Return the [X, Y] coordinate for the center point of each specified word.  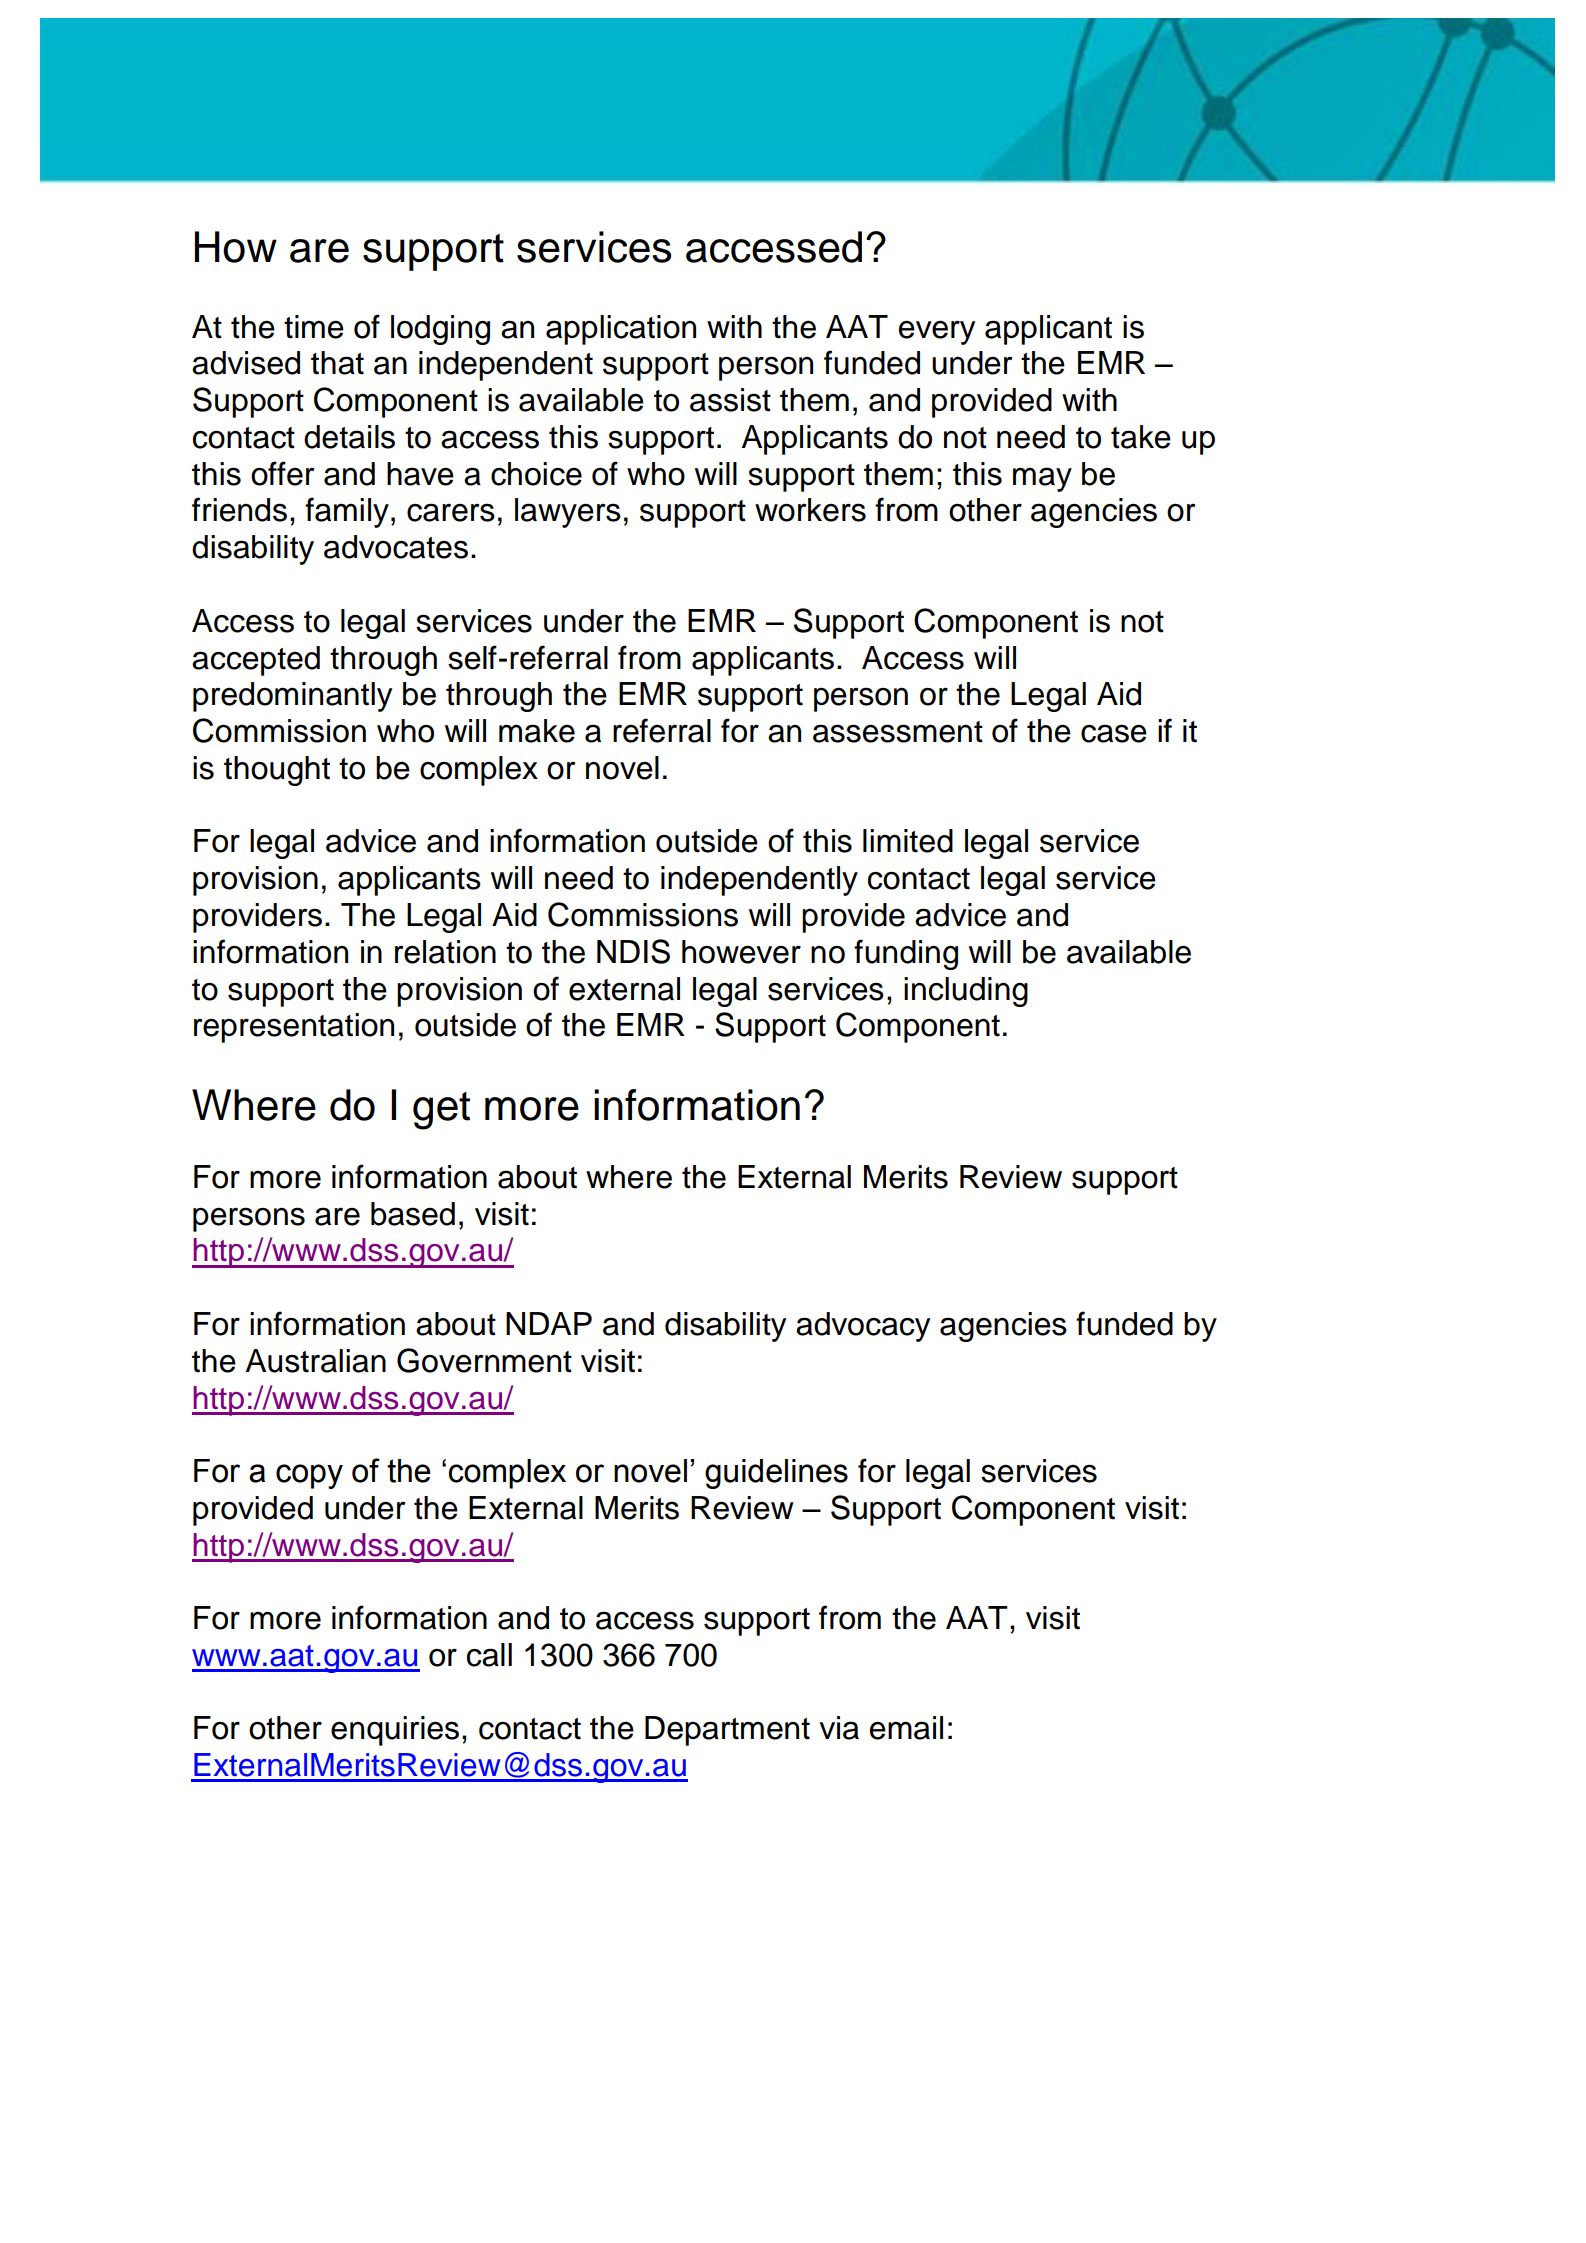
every [937, 332]
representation [294, 1028]
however [741, 952]
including [966, 992]
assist [730, 400]
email [906, 1728]
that [337, 363]
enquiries [395, 1731]
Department [727, 1731]
